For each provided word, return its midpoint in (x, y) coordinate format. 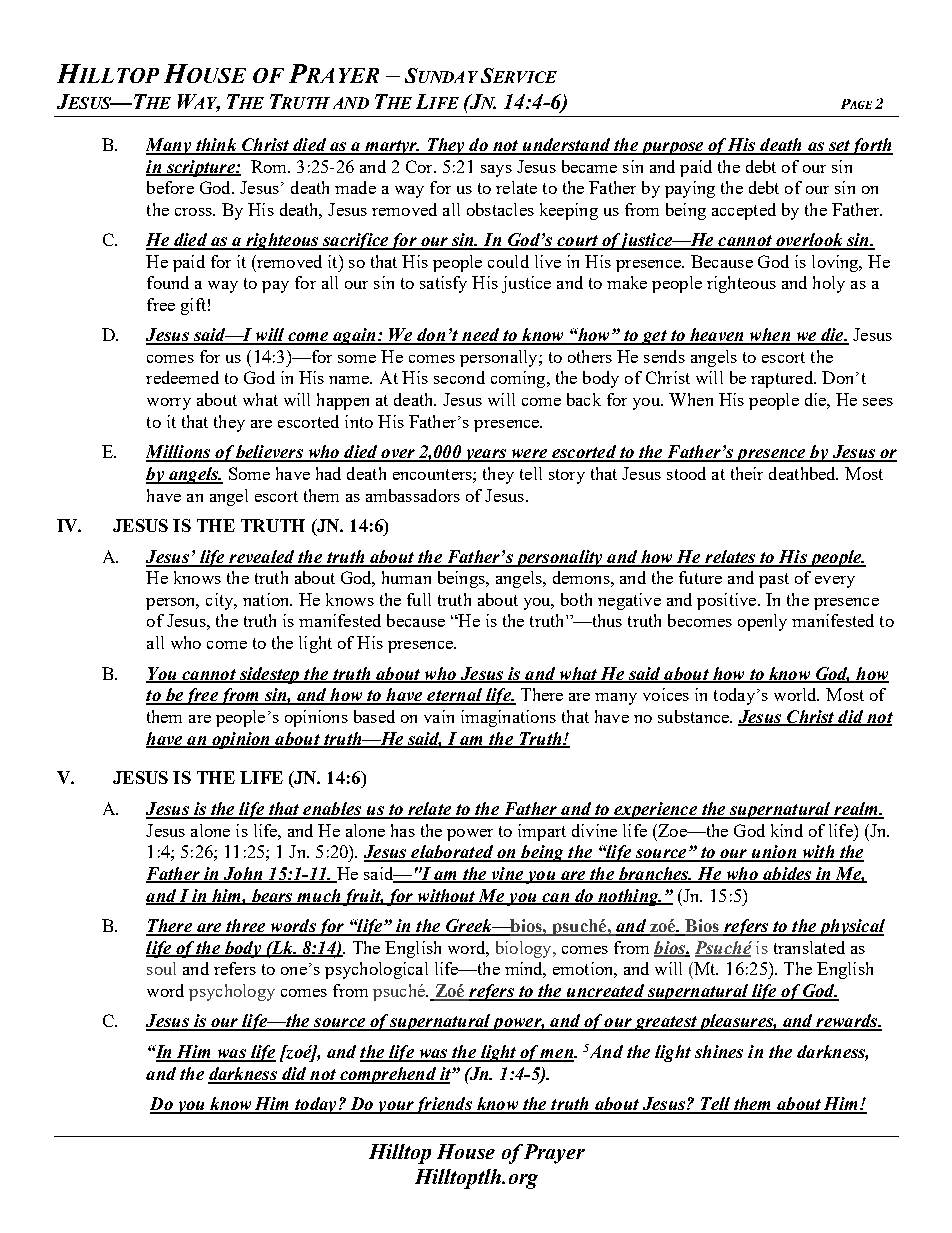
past (774, 580)
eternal (454, 696)
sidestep (269, 675)
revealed (262, 558)
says (496, 171)
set (838, 147)
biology (525, 949)
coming (519, 379)
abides (787, 874)
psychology (232, 992)
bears (272, 896)
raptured (783, 379)
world (796, 694)
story (567, 476)
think (216, 146)
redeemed (182, 377)
